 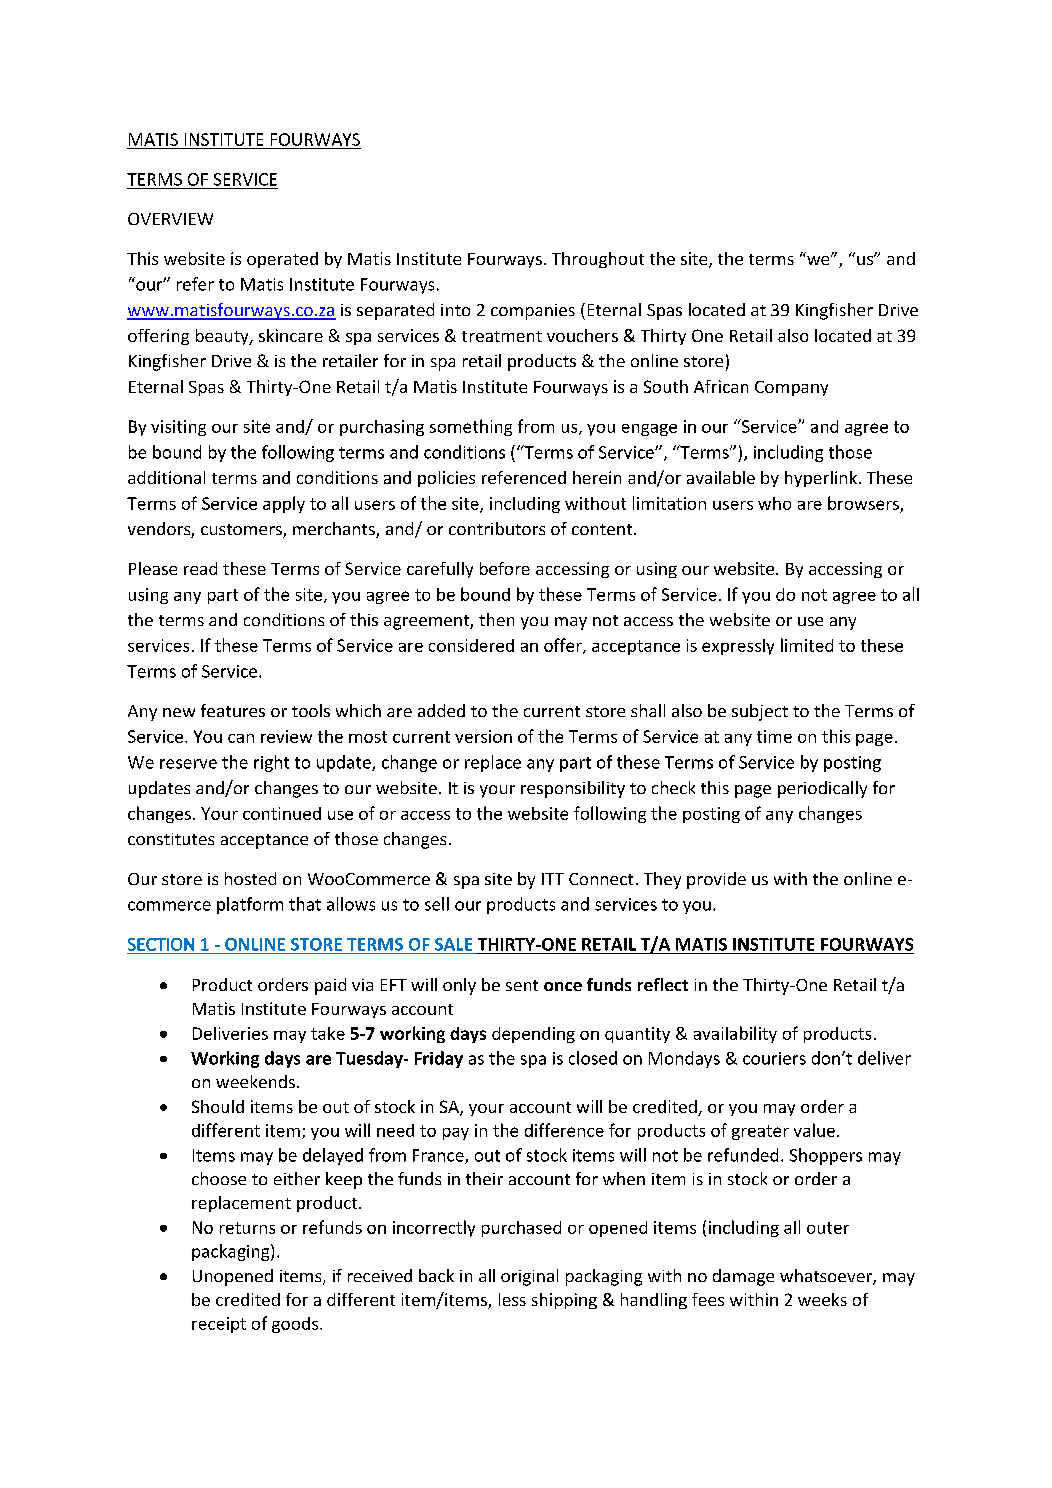 I want to click on operated, so click(x=282, y=260).
